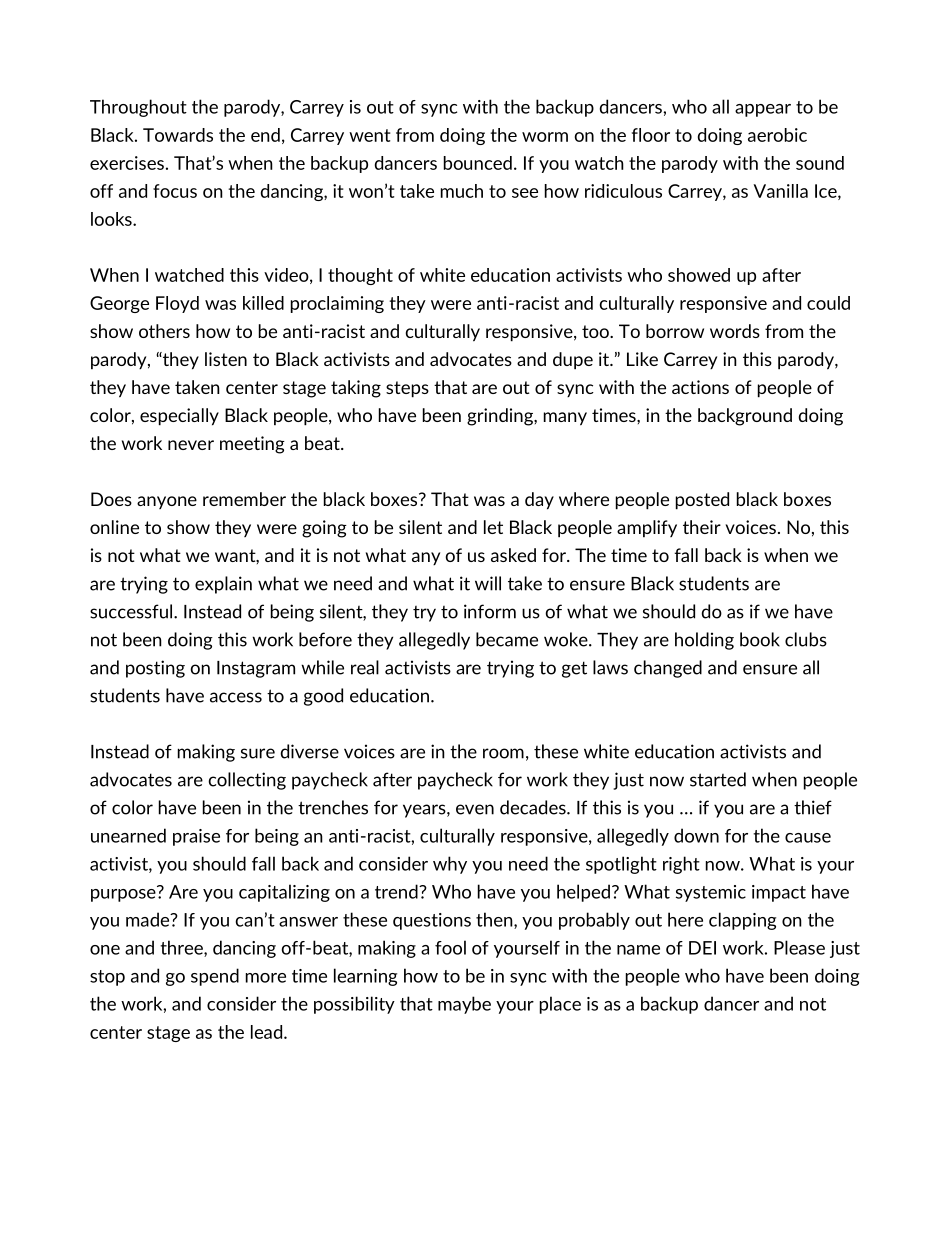 The width and height of the image is (952, 1233). What do you see at coordinates (777, 135) in the image?
I see `aerobic` at bounding box center [777, 135].
